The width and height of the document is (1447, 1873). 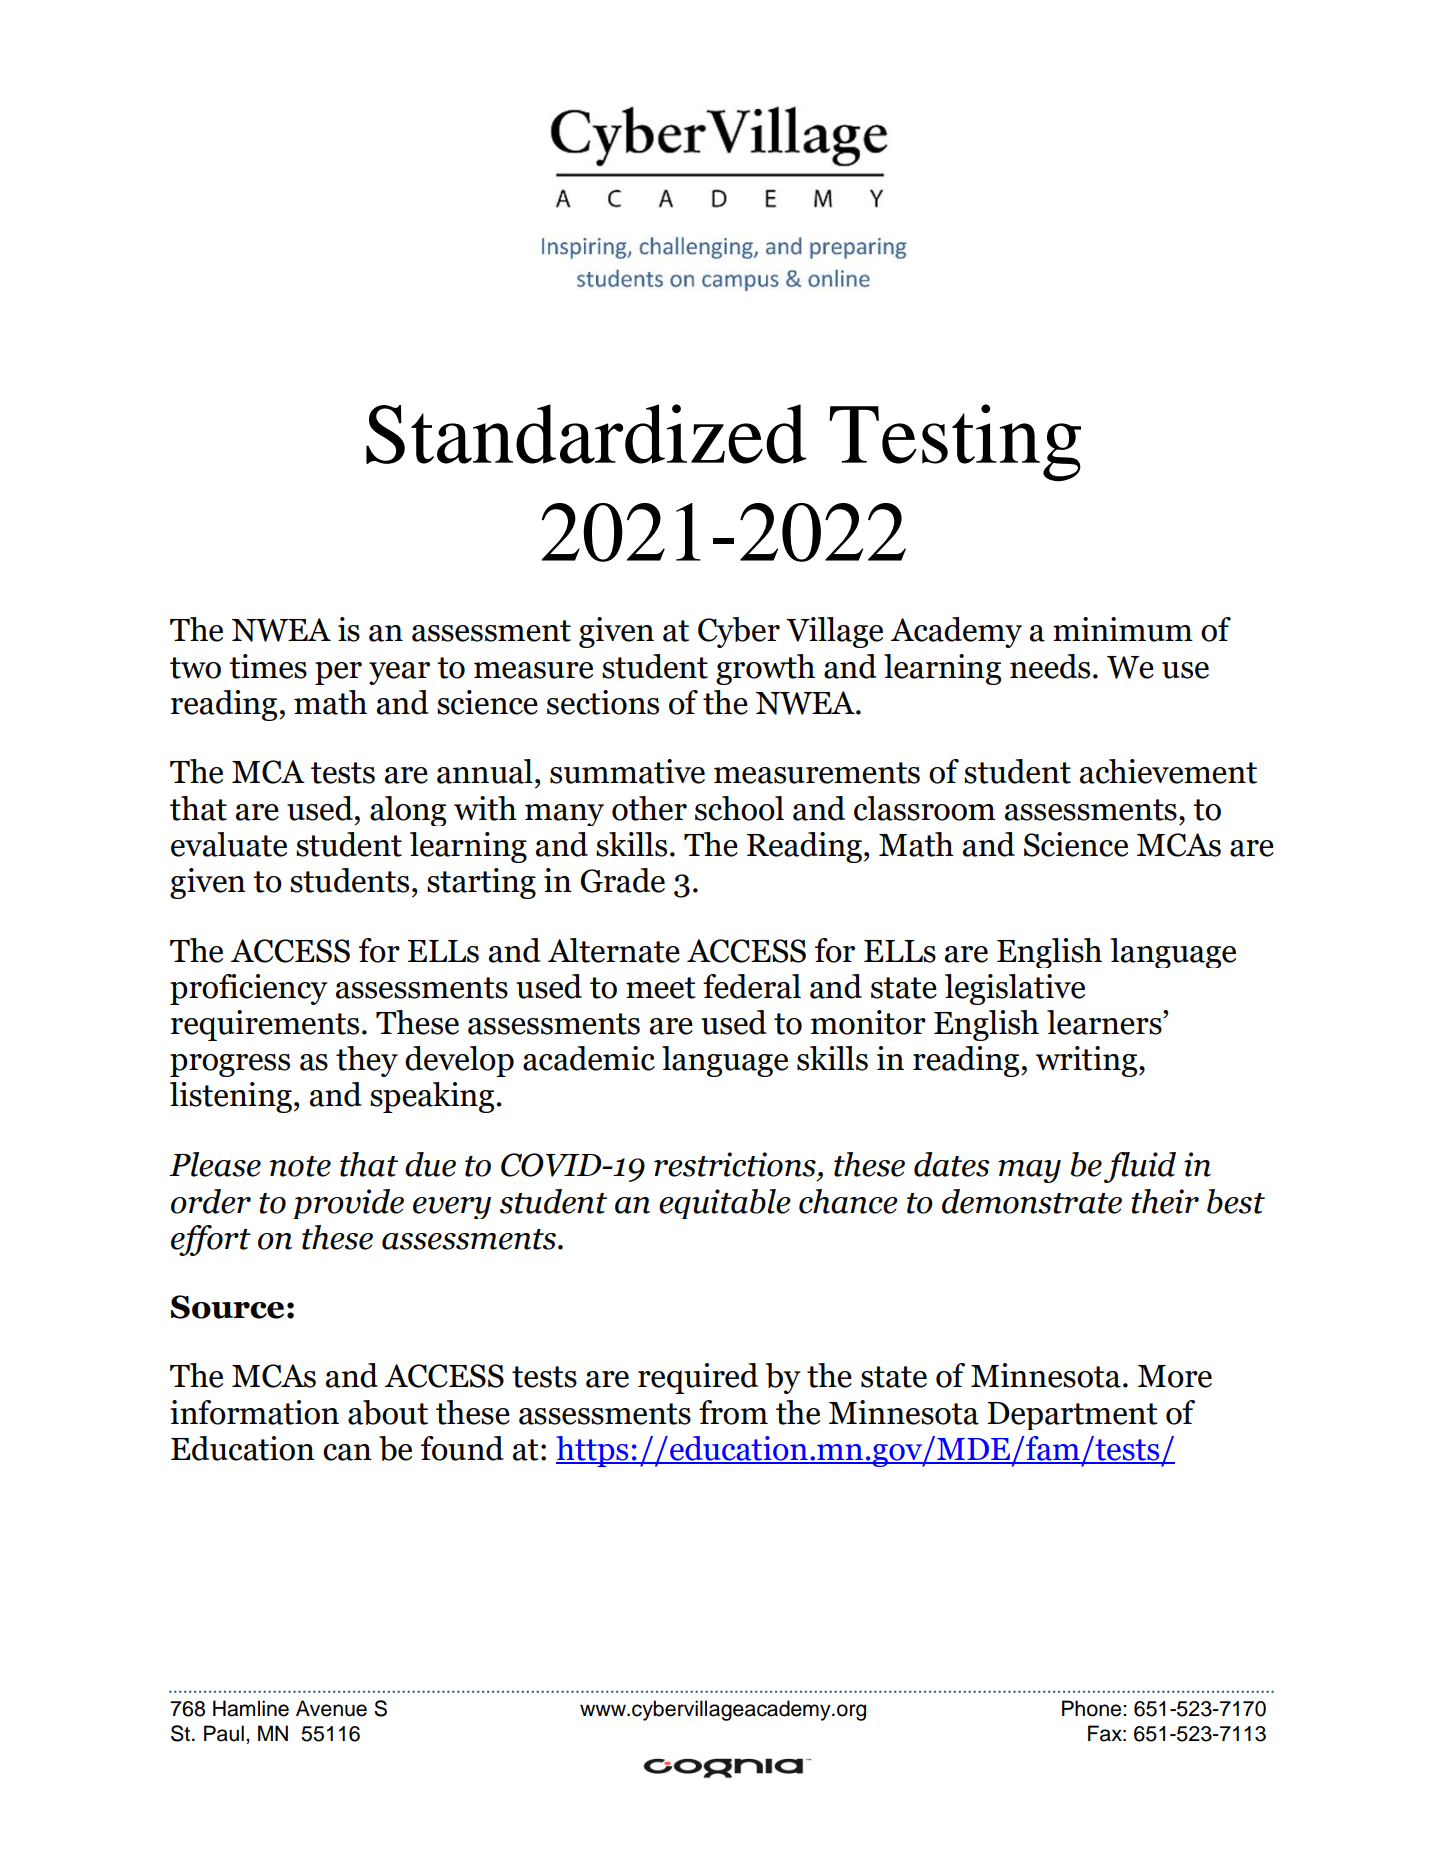 I want to click on writing, so click(x=1088, y=1061).
